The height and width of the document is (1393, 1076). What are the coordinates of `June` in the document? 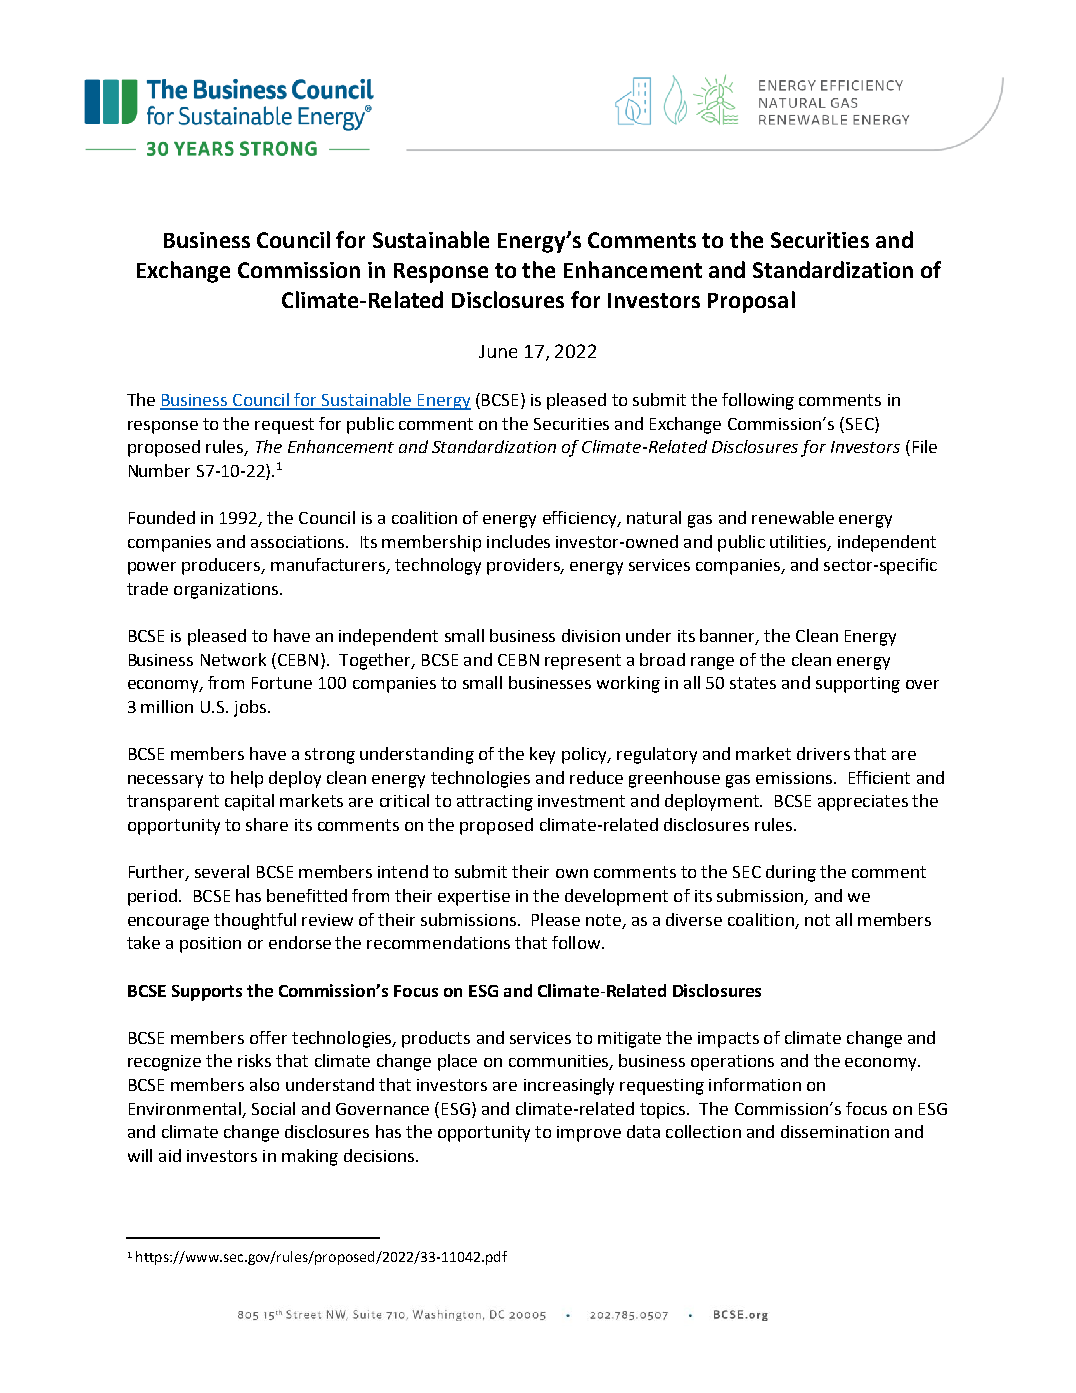 It's located at (498, 351).
